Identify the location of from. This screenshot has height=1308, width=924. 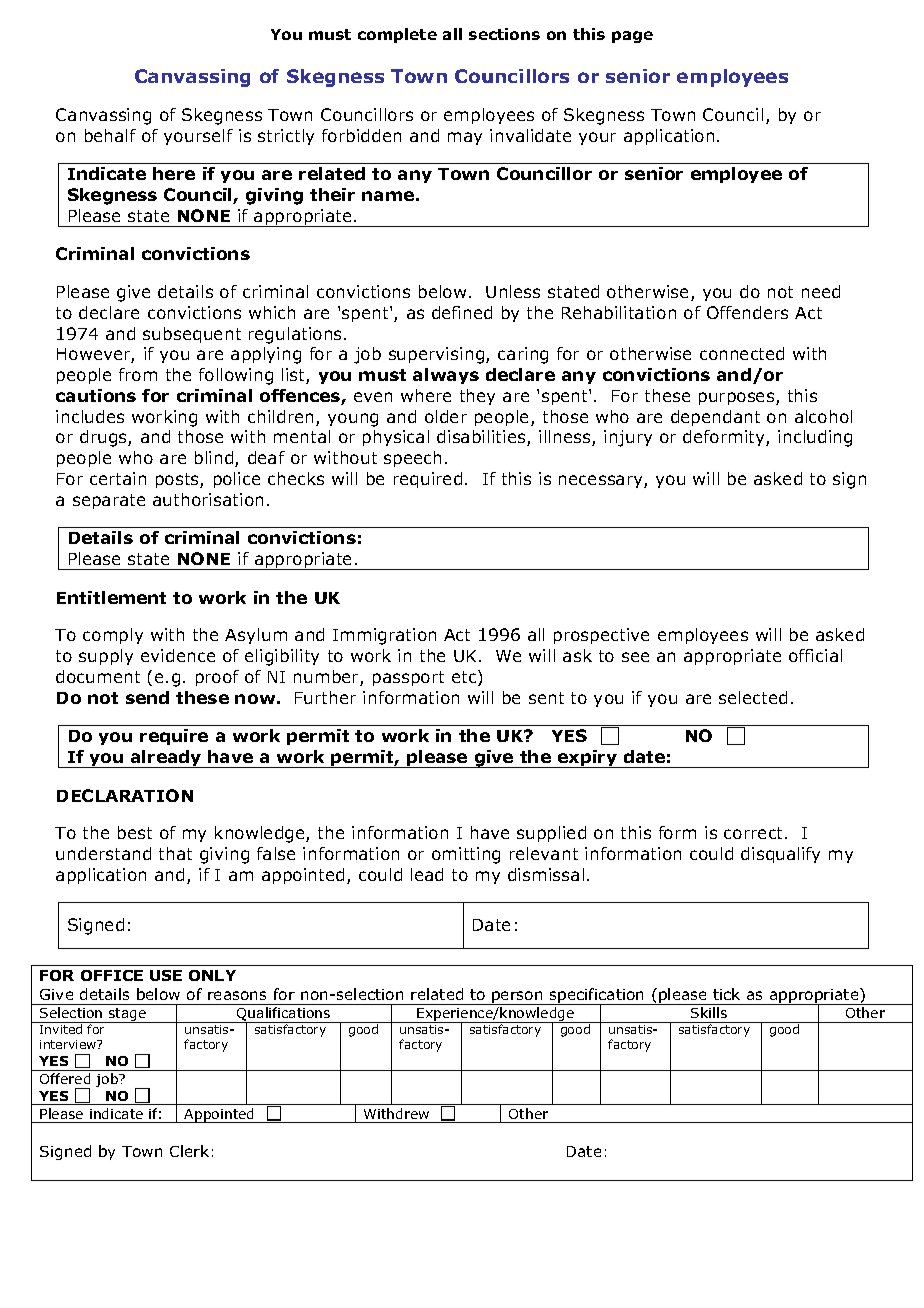
(138, 374).
